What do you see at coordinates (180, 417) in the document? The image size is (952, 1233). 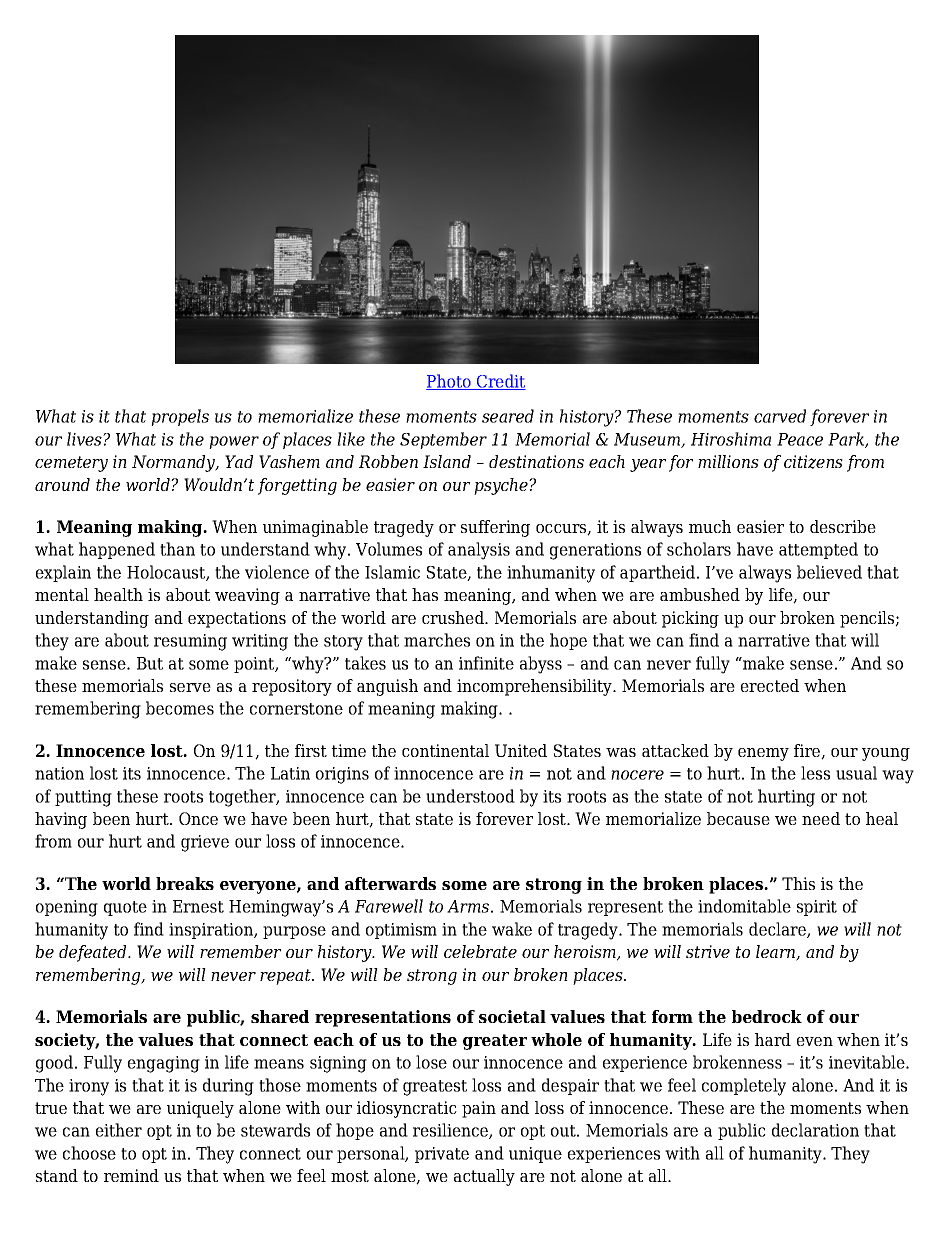 I see `propels` at bounding box center [180, 417].
